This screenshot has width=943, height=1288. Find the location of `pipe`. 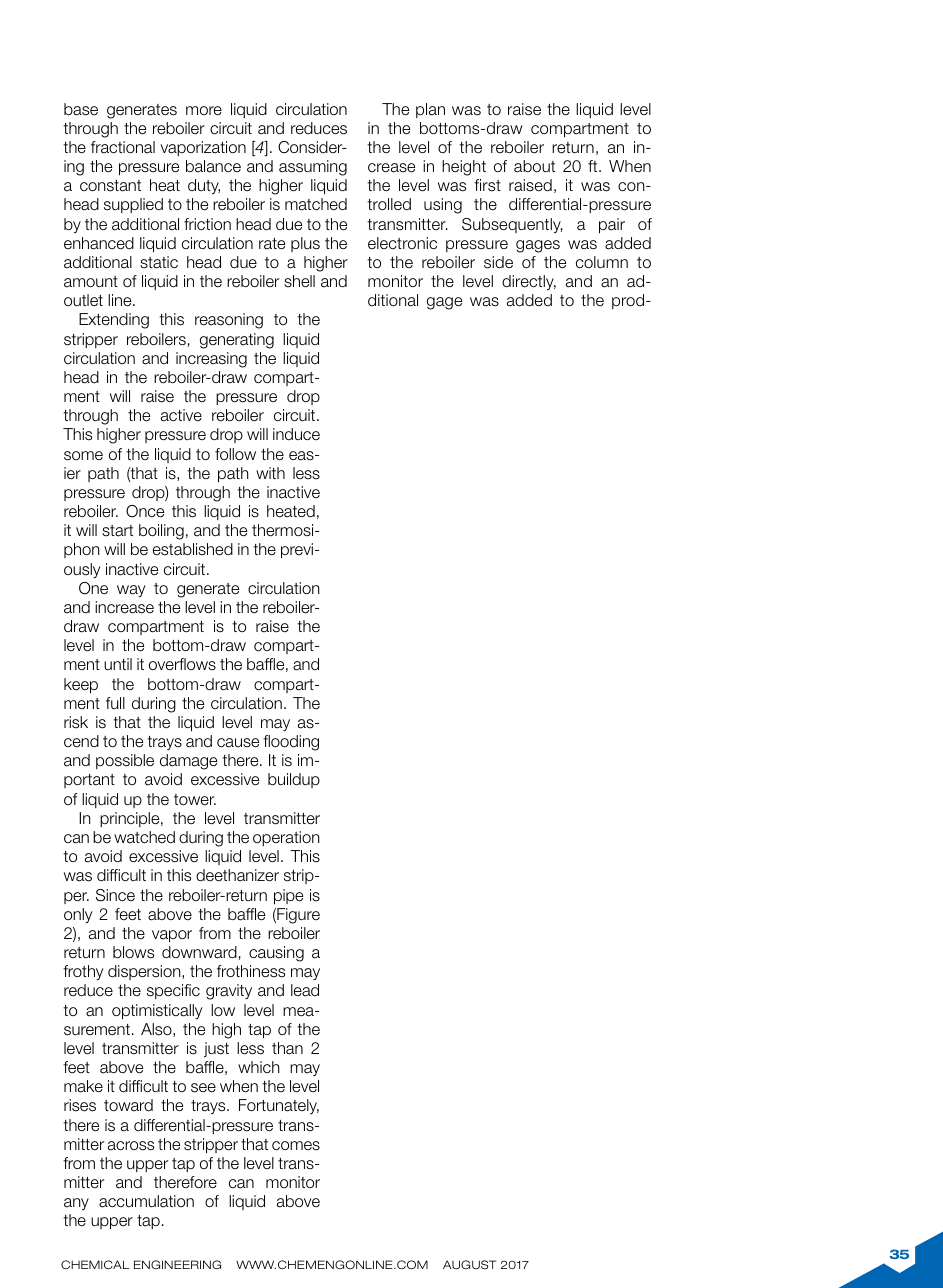

pipe is located at coordinates (288, 896).
